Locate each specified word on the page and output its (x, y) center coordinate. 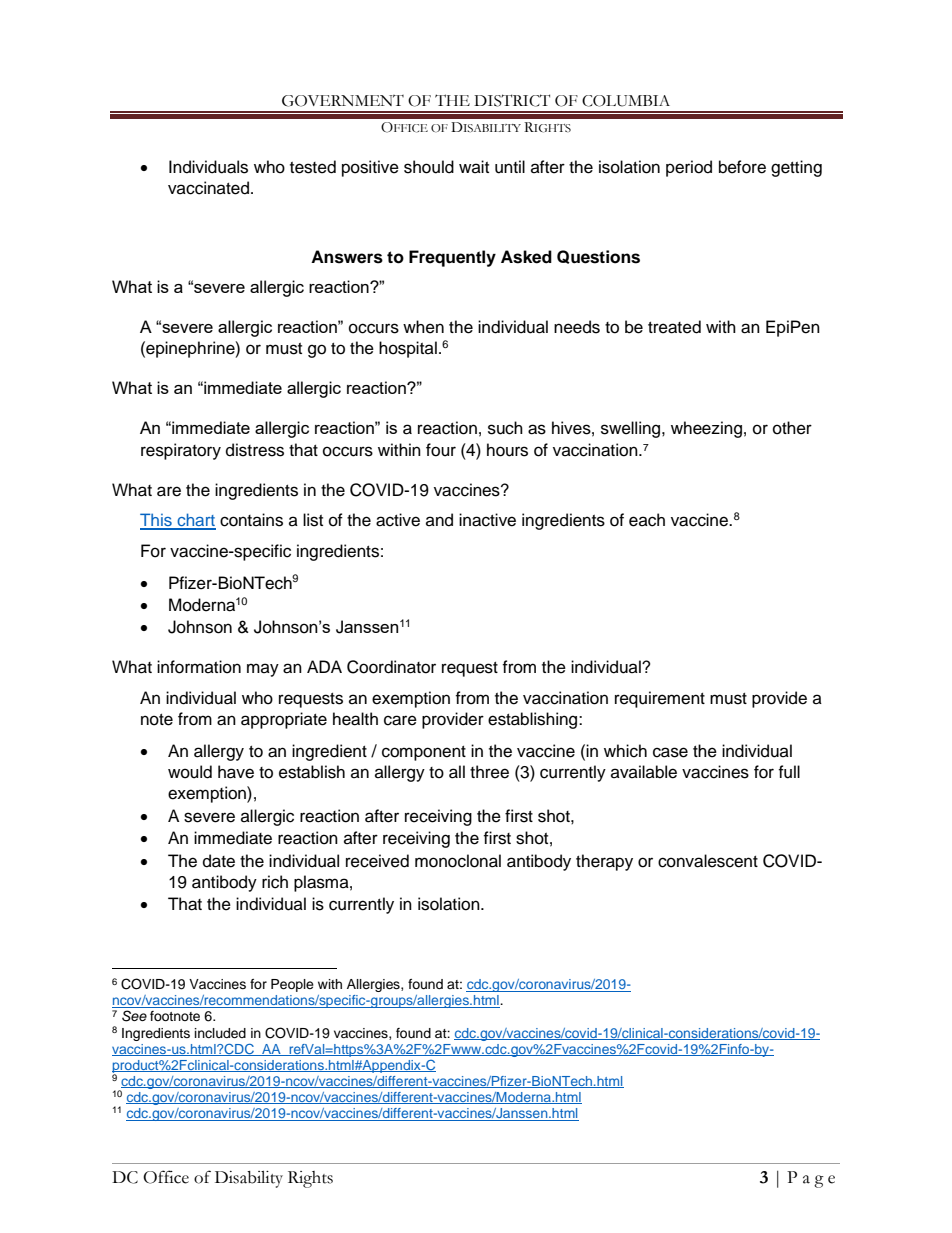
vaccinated (210, 188)
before (742, 167)
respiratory (181, 451)
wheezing (706, 429)
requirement (660, 699)
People (292, 985)
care (400, 720)
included (220, 1033)
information (199, 667)
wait (474, 166)
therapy (604, 862)
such (505, 428)
